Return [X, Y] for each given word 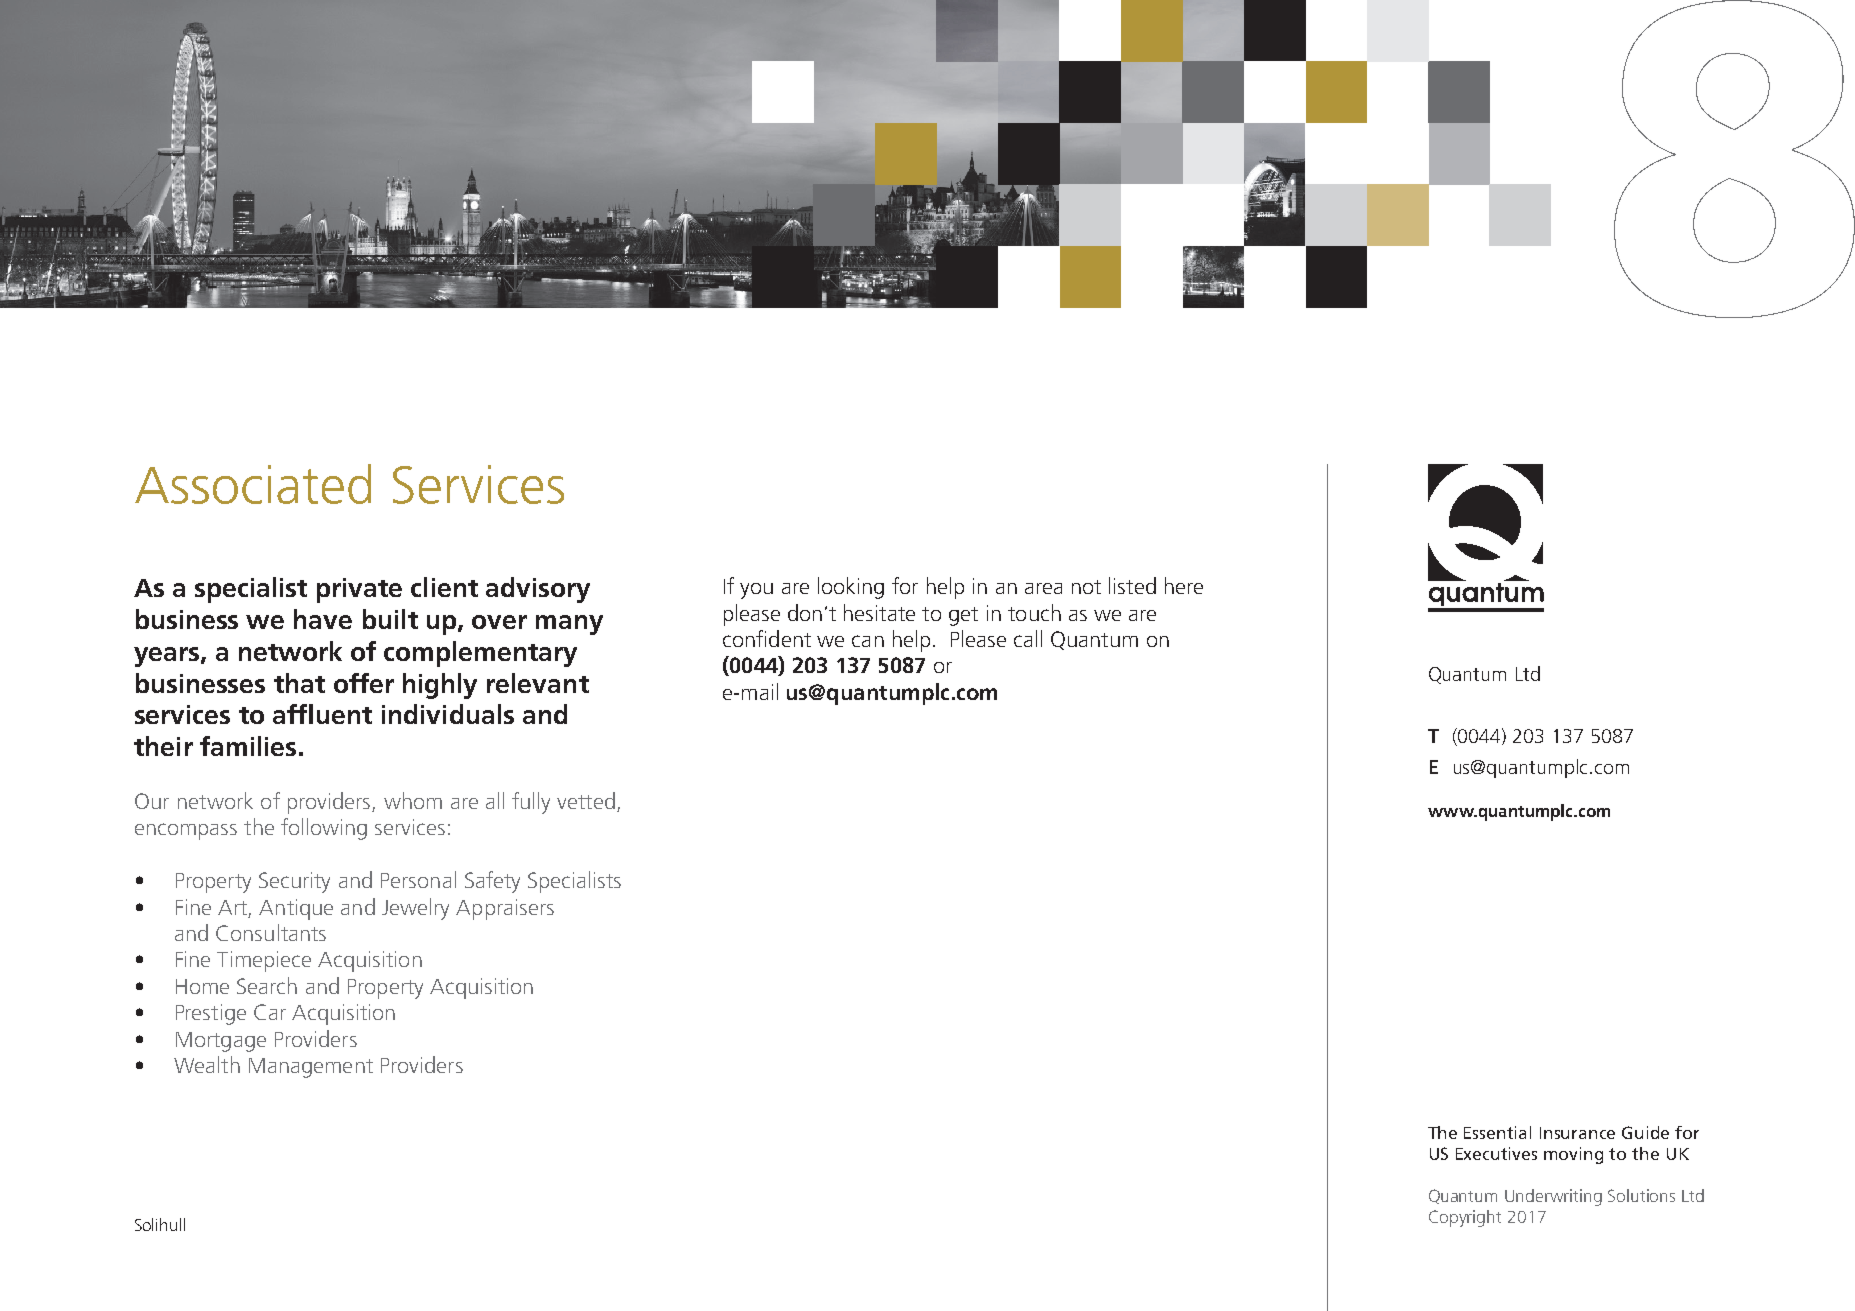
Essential [1497, 1132]
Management [311, 1068]
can [868, 641]
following [324, 829]
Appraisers [505, 909]
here [1184, 585]
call [1028, 638]
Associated [253, 484]
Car [270, 1012]
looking [851, 588]
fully [531, 803]
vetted [586, 800]
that [299, 683]
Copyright [1465, 1218]
